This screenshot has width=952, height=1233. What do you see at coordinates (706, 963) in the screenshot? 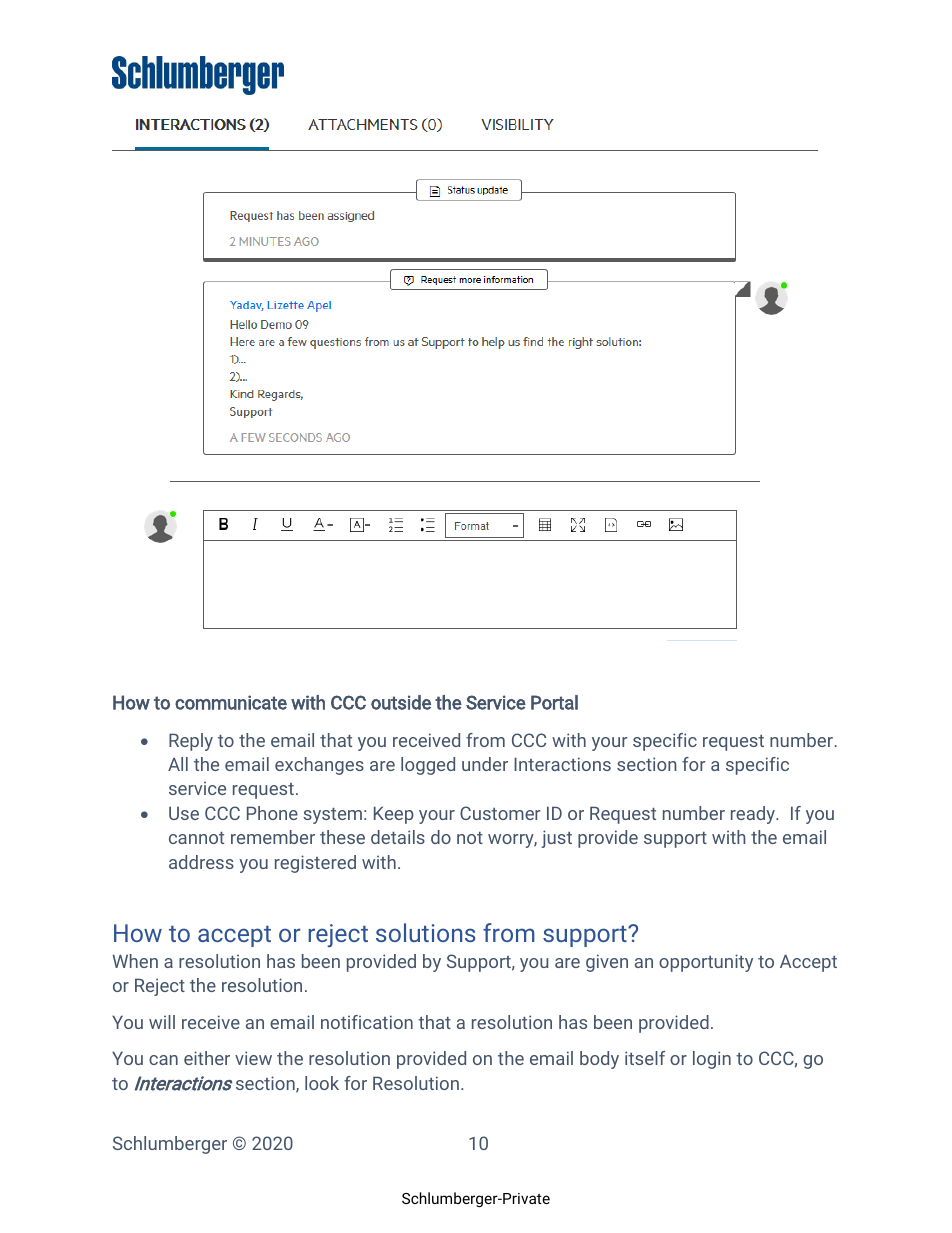
I see `opportunity` at bounding box center [706, 963].
